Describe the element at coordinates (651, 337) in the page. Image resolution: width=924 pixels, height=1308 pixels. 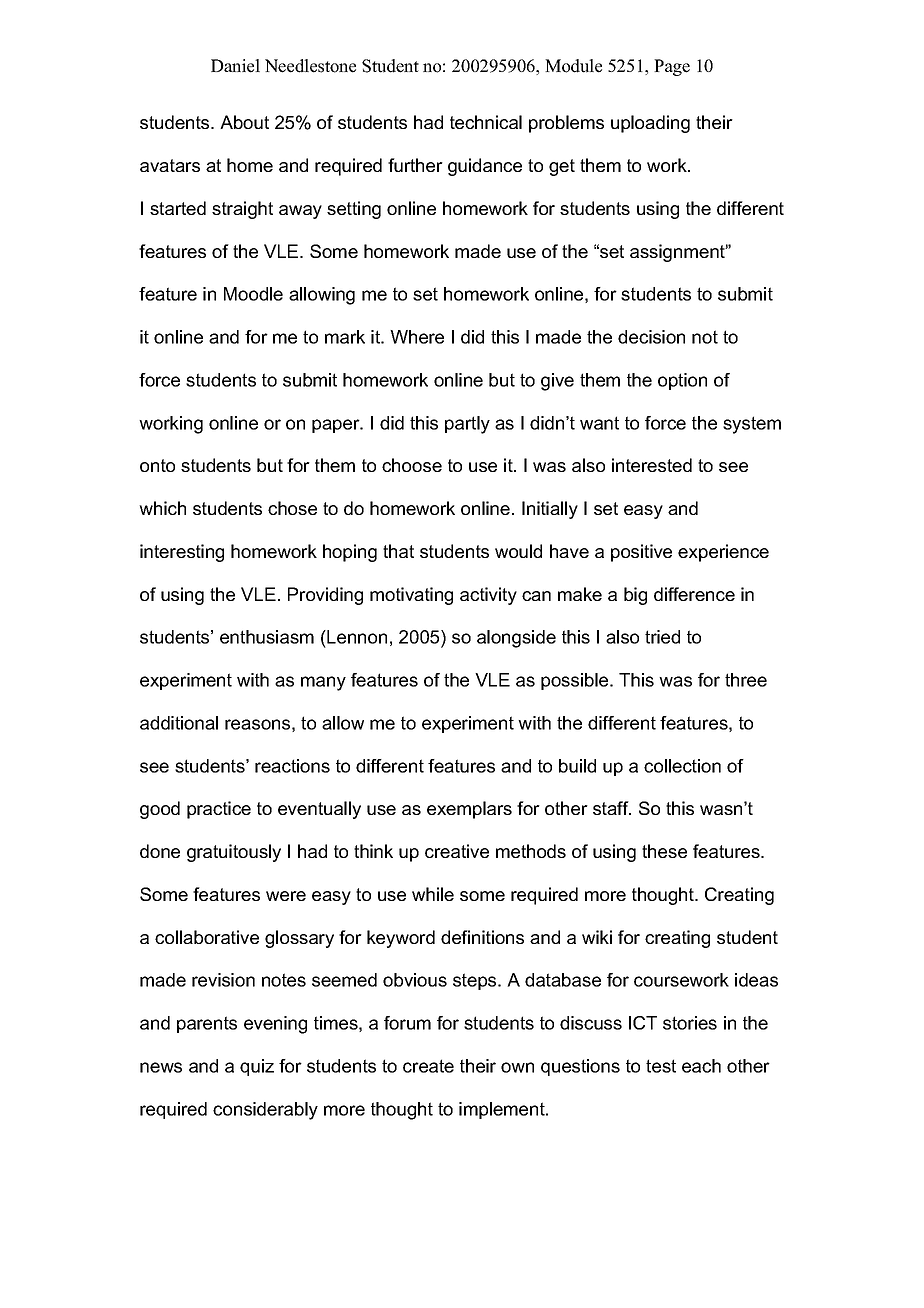
I see `decision` at that location.
